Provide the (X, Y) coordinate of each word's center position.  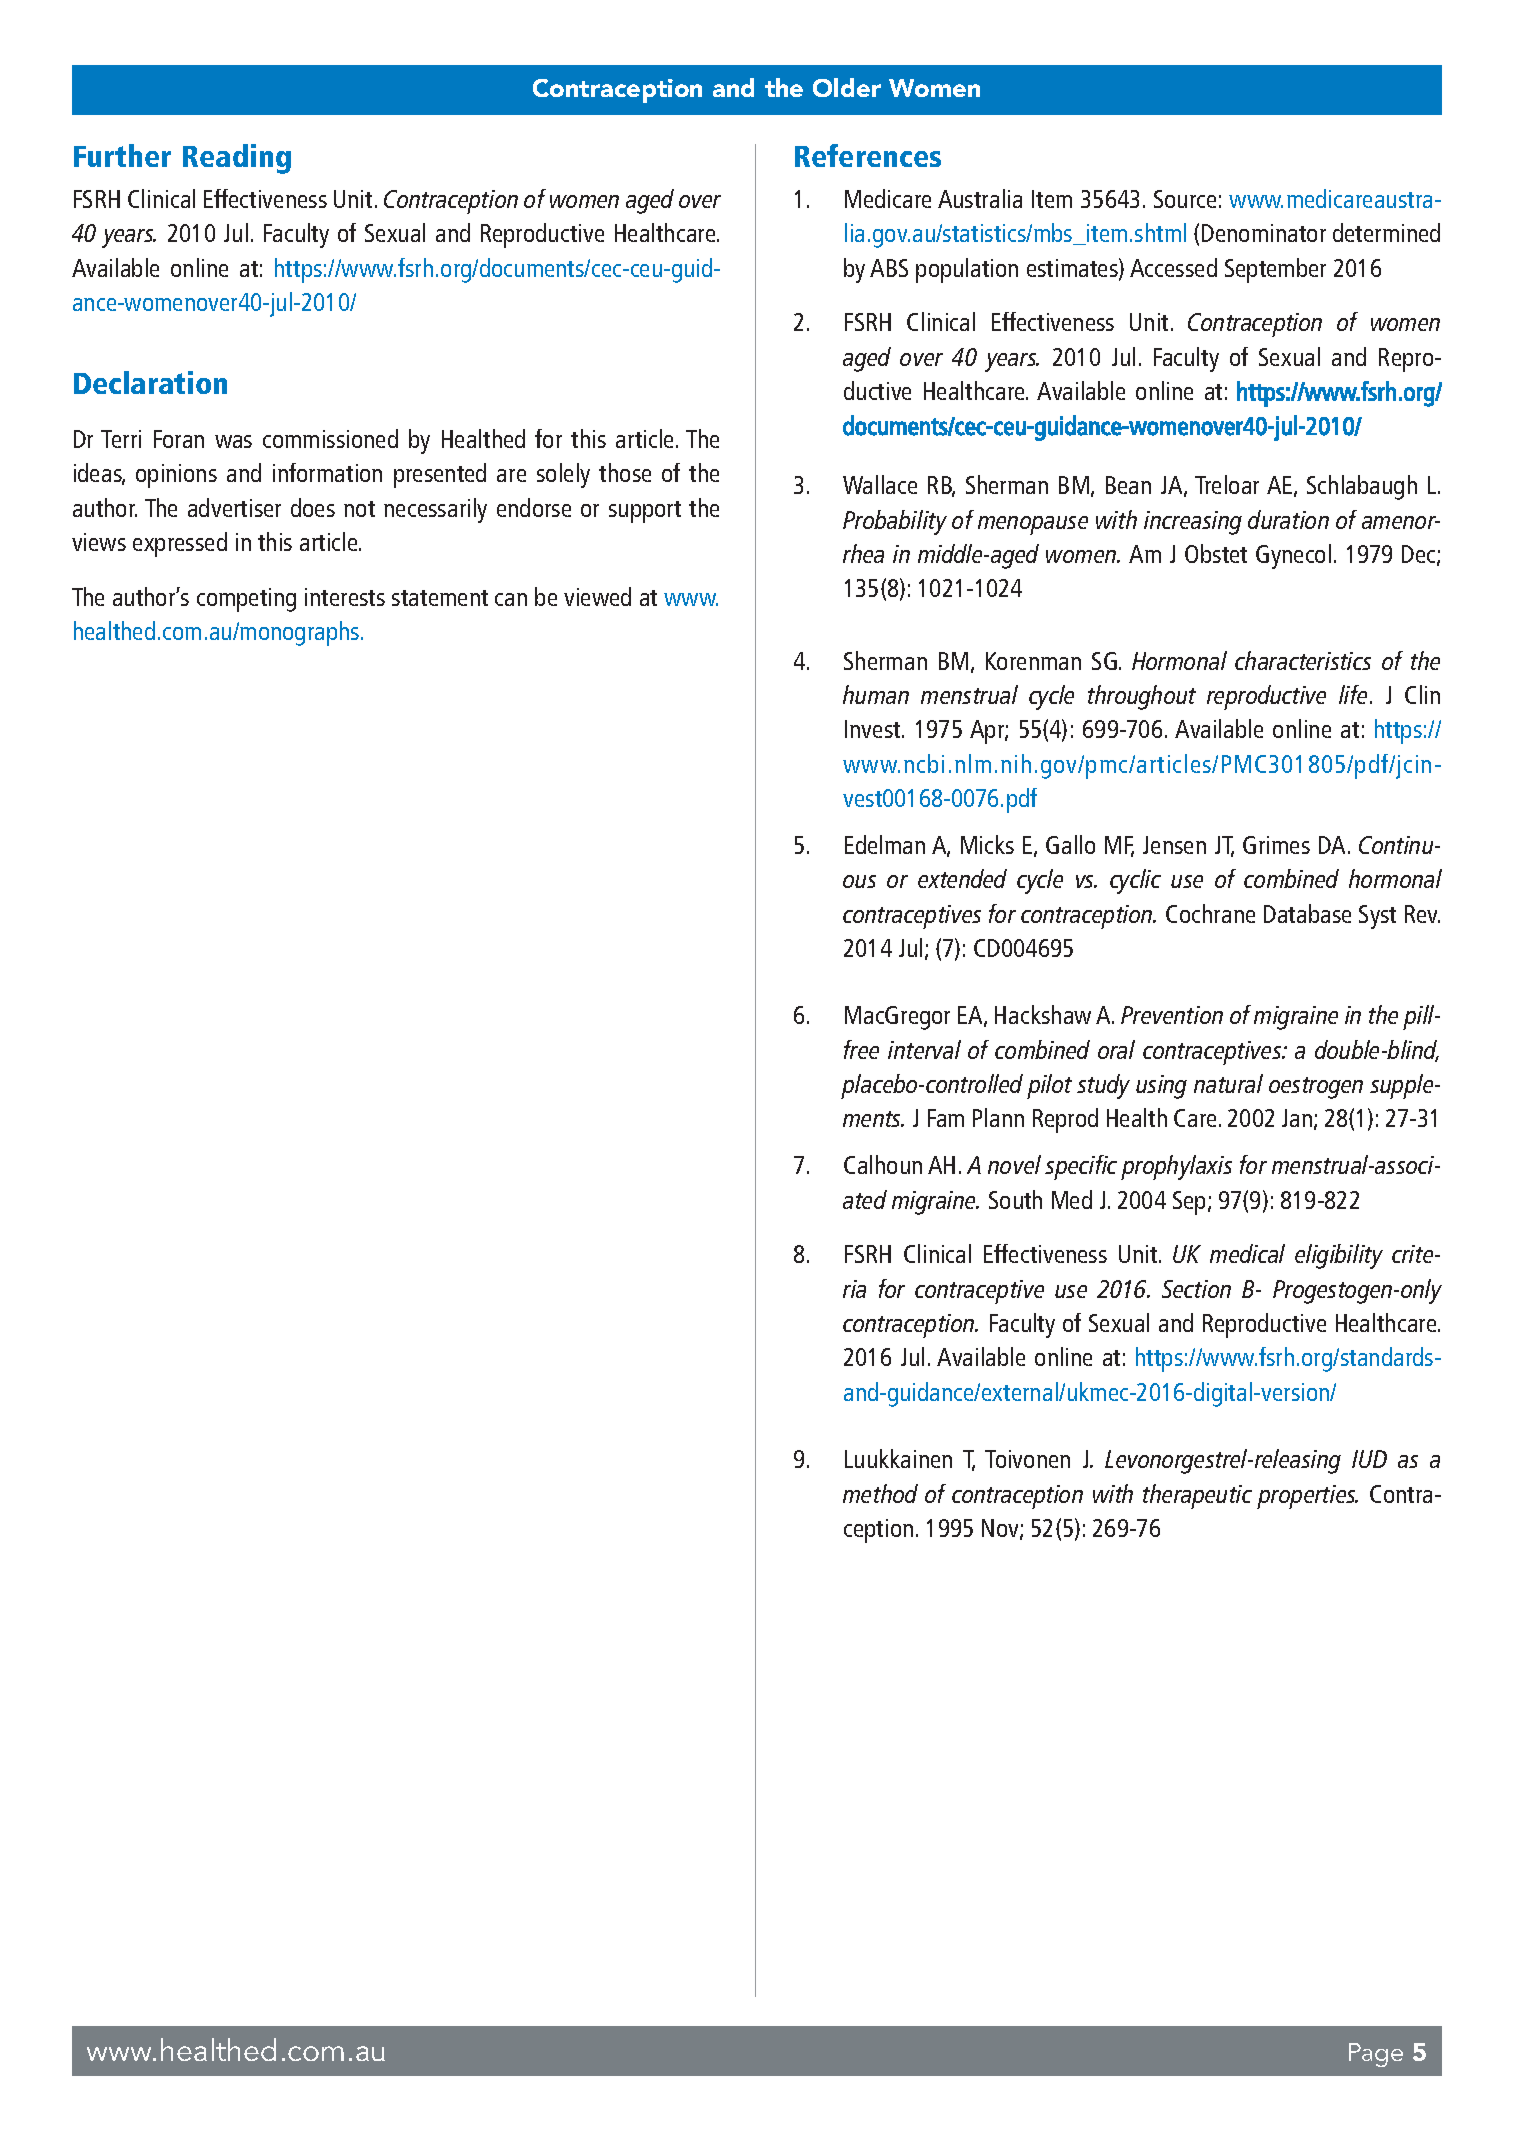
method (880, 1493)
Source (1185, 199)
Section (1196, 1289)
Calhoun (883, 1164)
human (876, 694)
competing (246, 600)
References (868, 155)
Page (1376, 2055)
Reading (237, 159)
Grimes (1276, 845)
